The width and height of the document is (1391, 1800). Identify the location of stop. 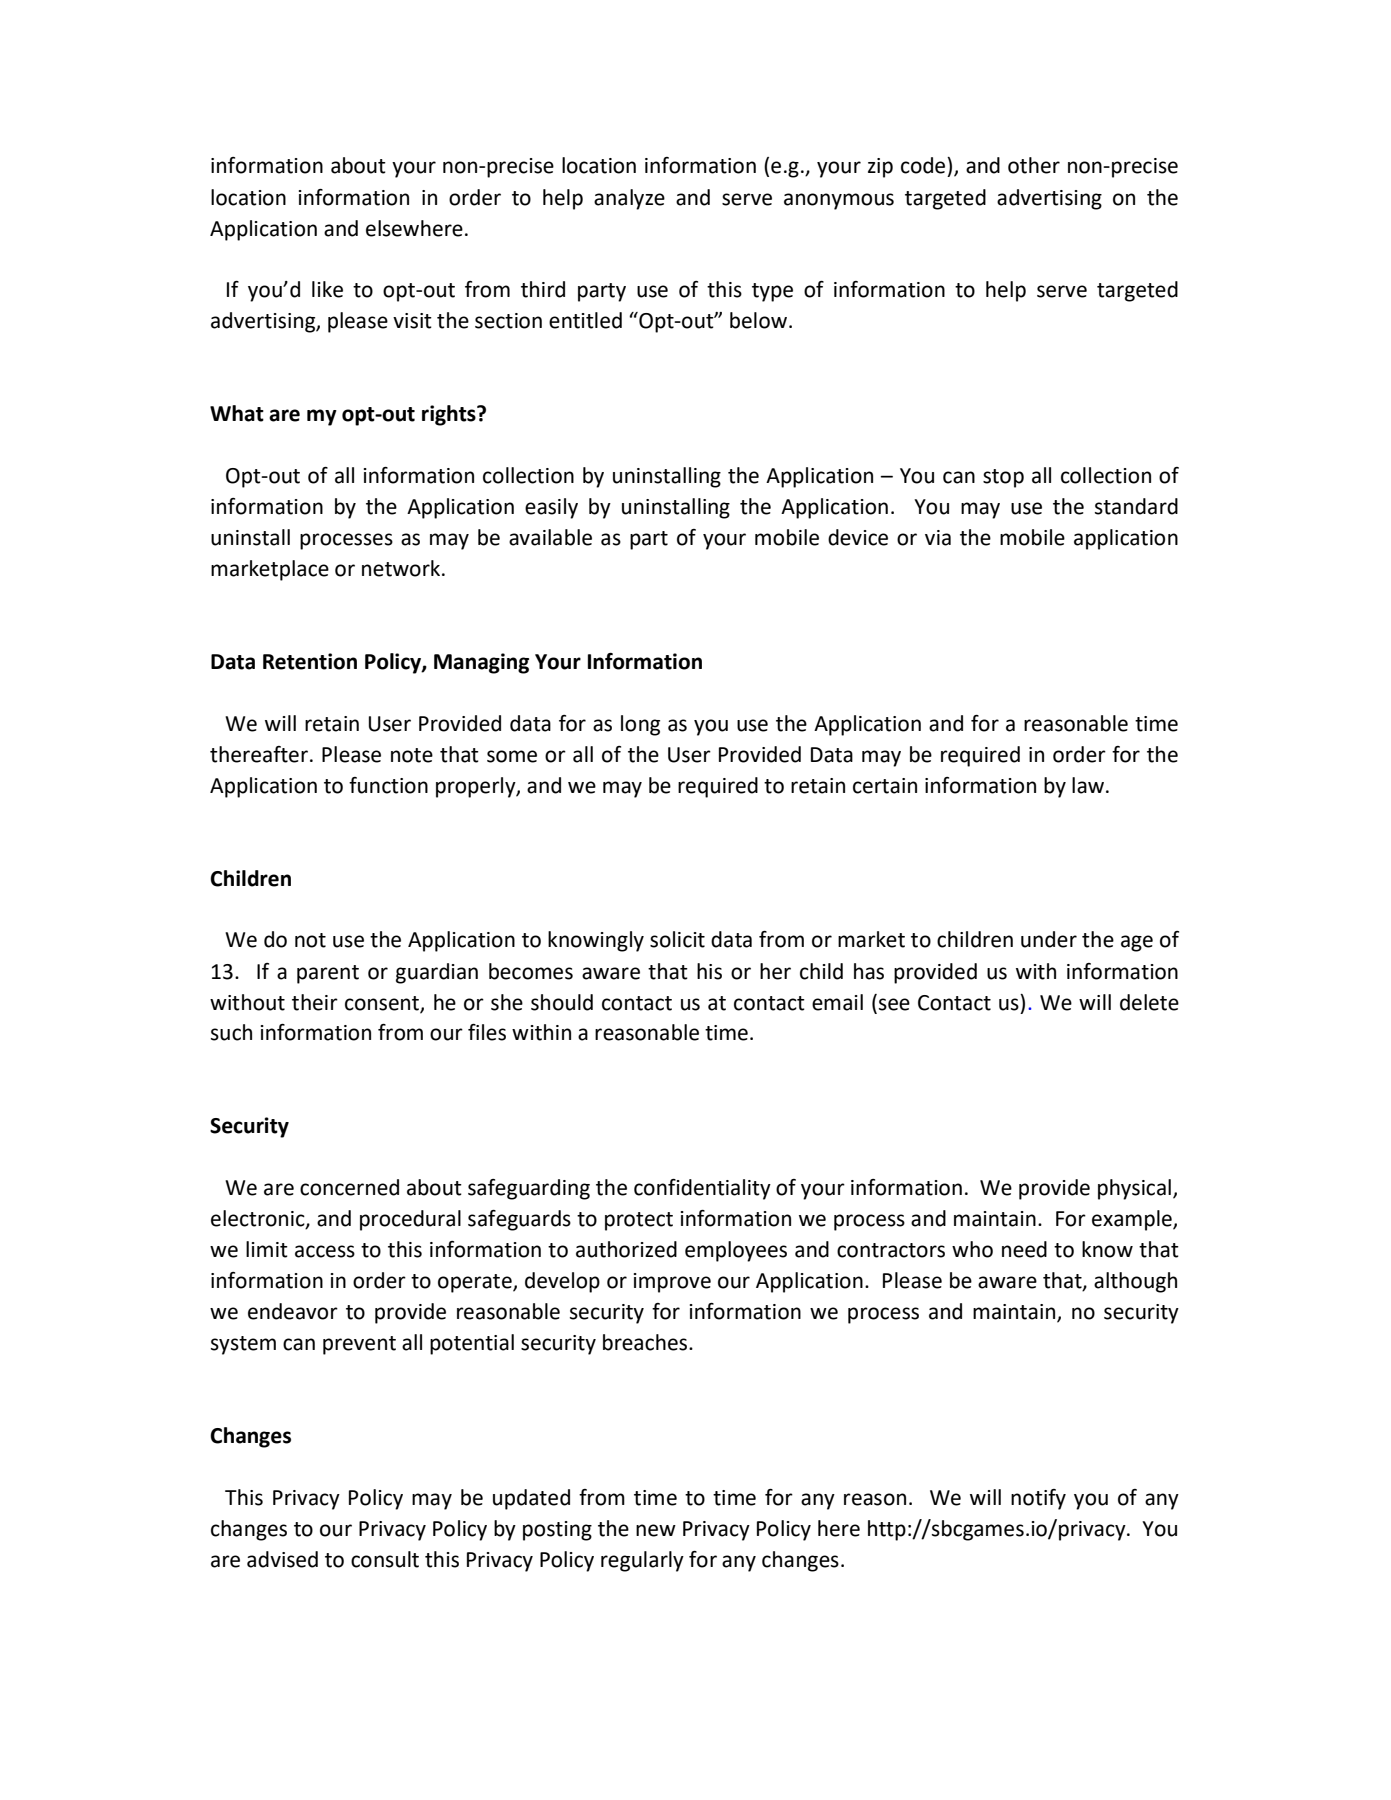
(1003, 478).
